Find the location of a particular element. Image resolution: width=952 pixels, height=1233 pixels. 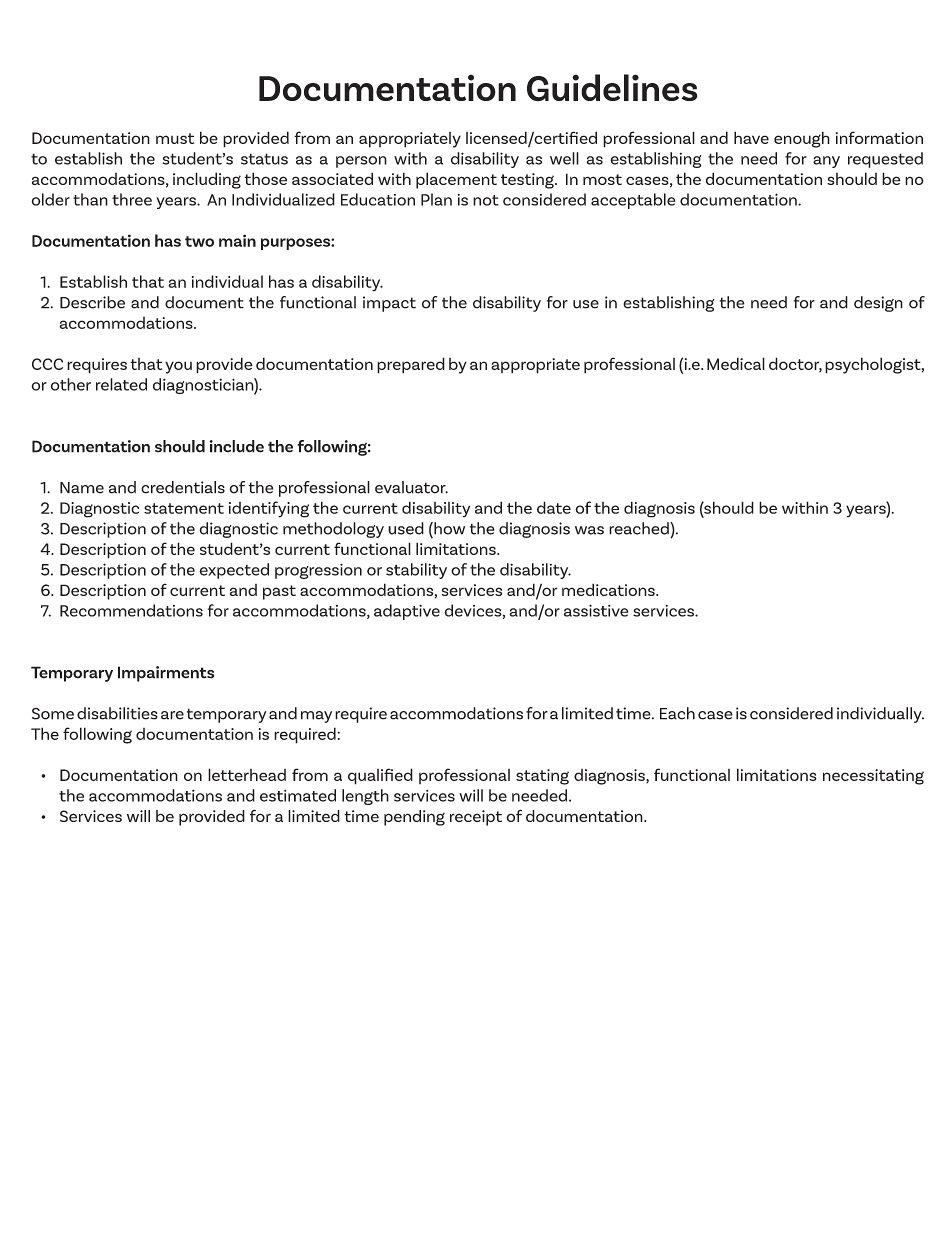

credentials is located at coordinates (183, 487).
